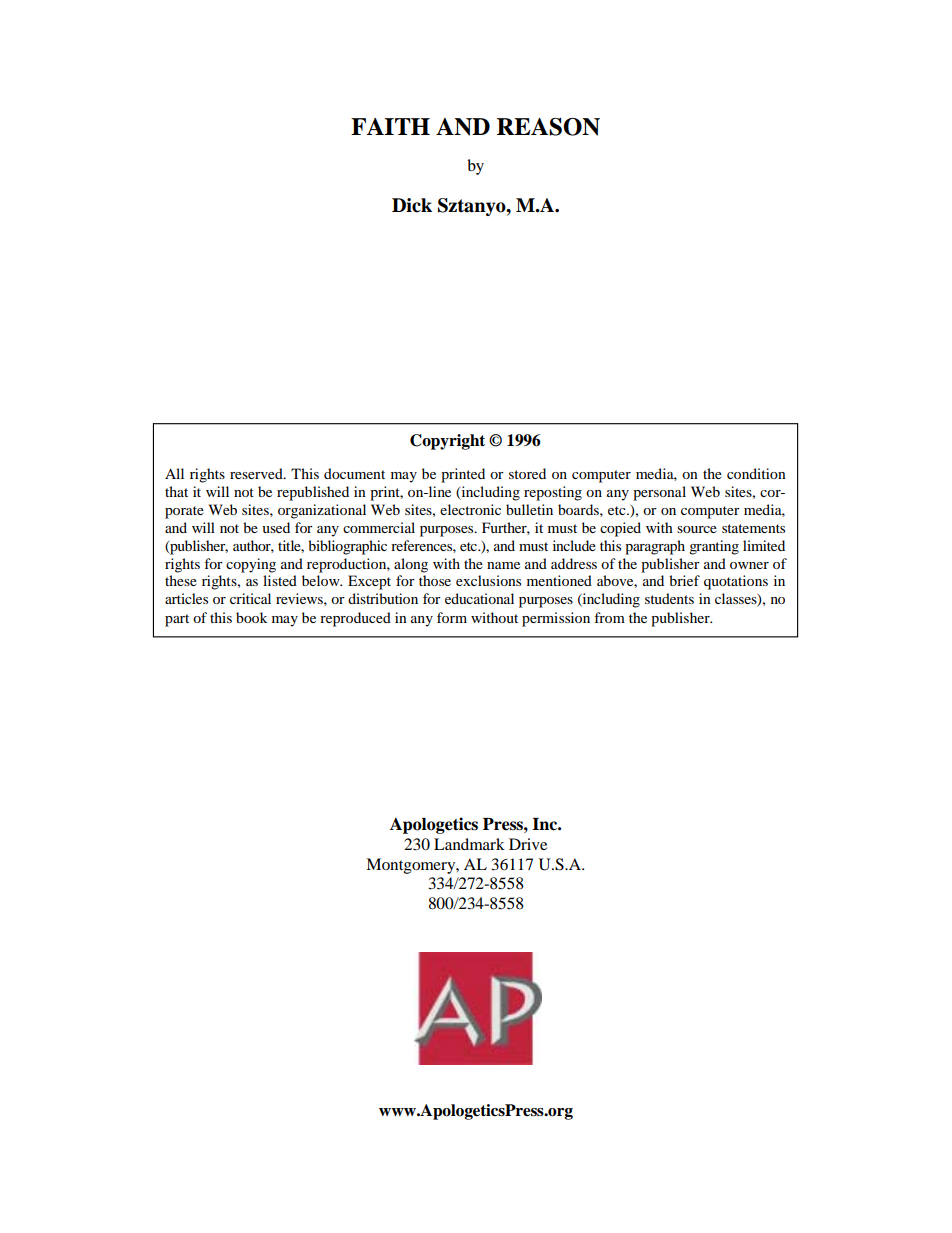  Describe the element at coordinates (469, 844) in the screenshot. I see `Landmark` at that location.
